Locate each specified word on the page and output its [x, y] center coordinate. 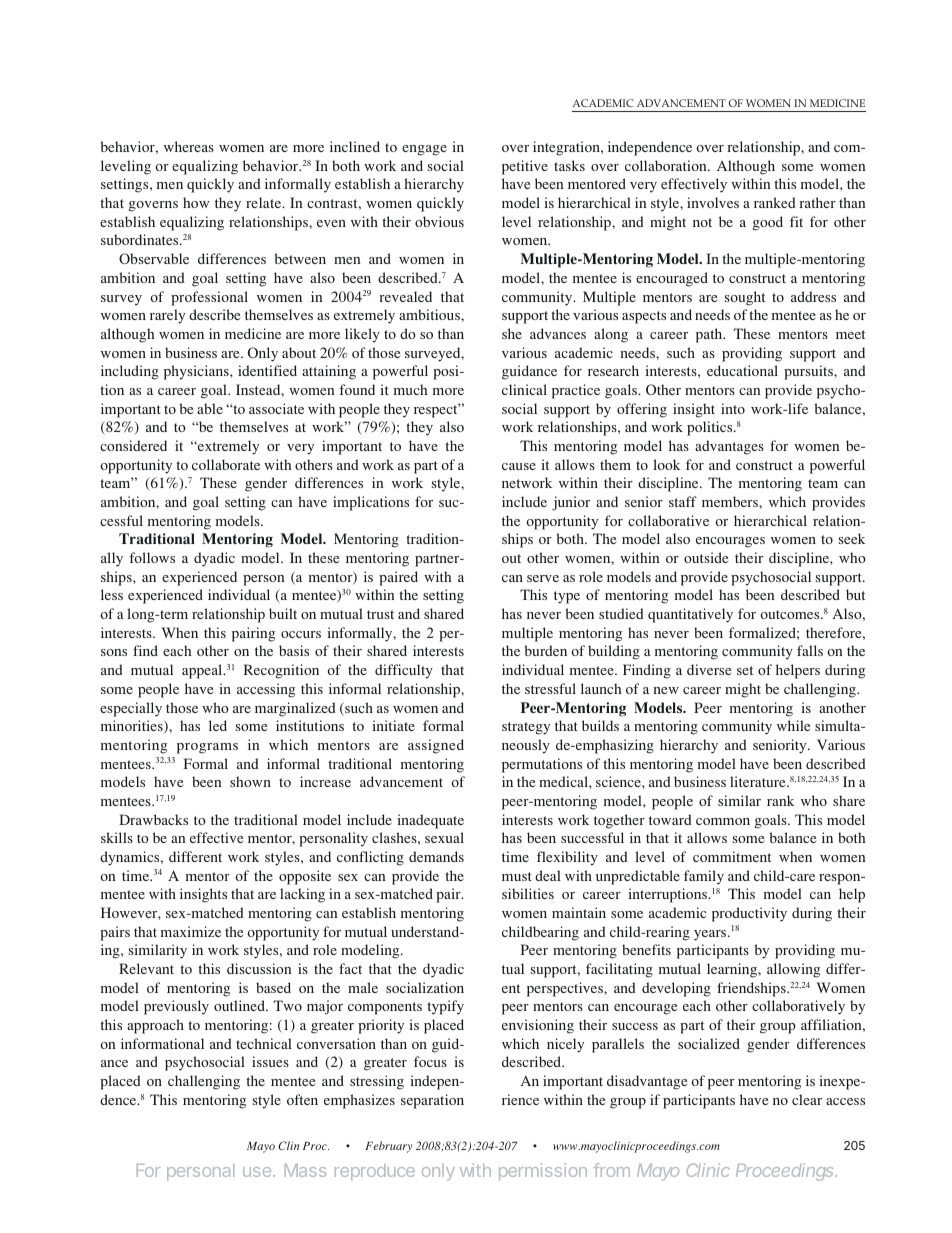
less [112, 594]
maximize [191, 931]
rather [817, 202]
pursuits [809, 372]
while [793, 725]
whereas [189, 146]
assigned [436, 746]
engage [424, 150]
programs [207, 748]
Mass [305, 1170]
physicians [197, 372]
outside [706, 557]
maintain [579, 912]
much [411, 389]
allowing [793, 970]
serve [543, 578]
